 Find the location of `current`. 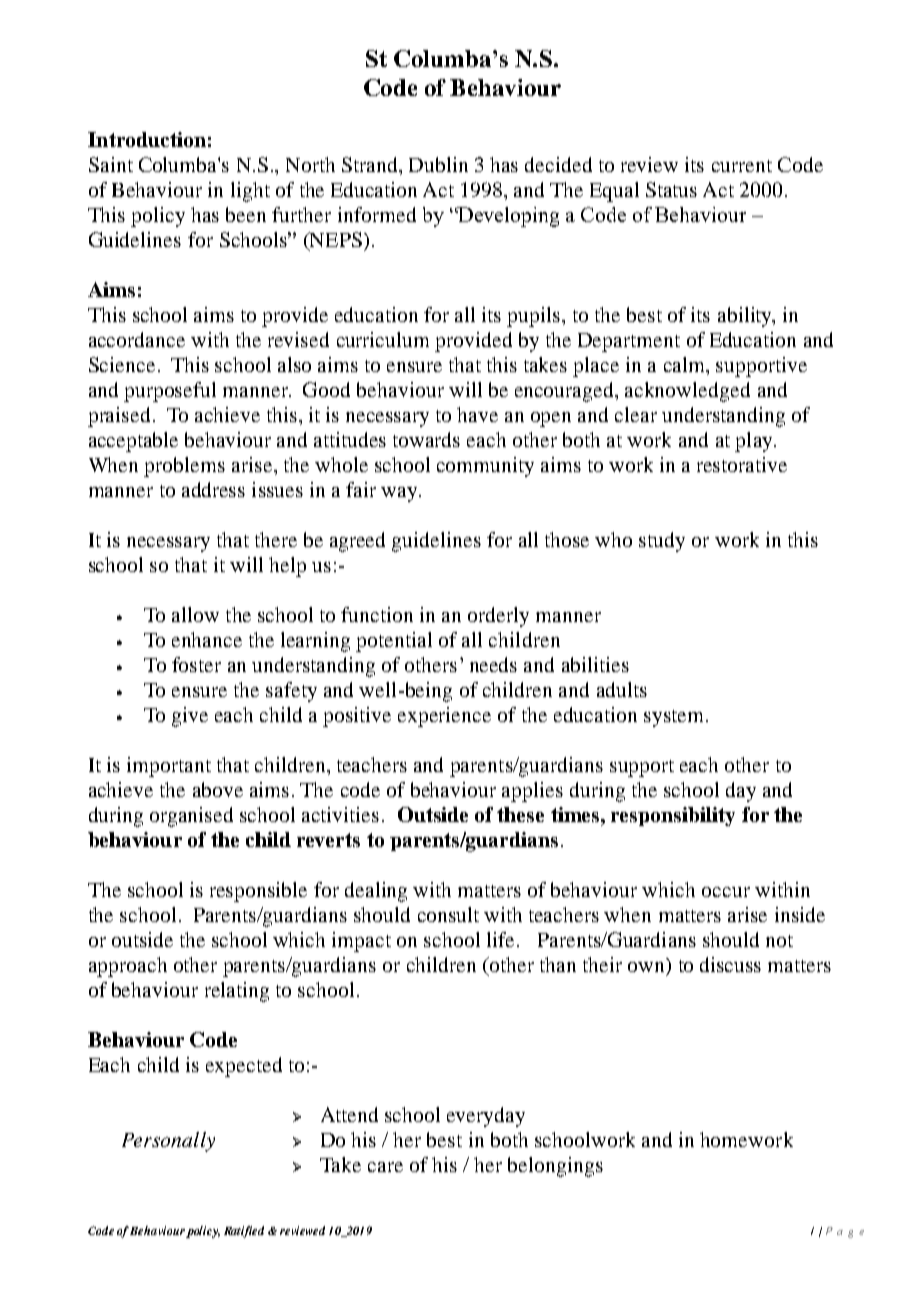

current is located at coordinates (742, 166).
